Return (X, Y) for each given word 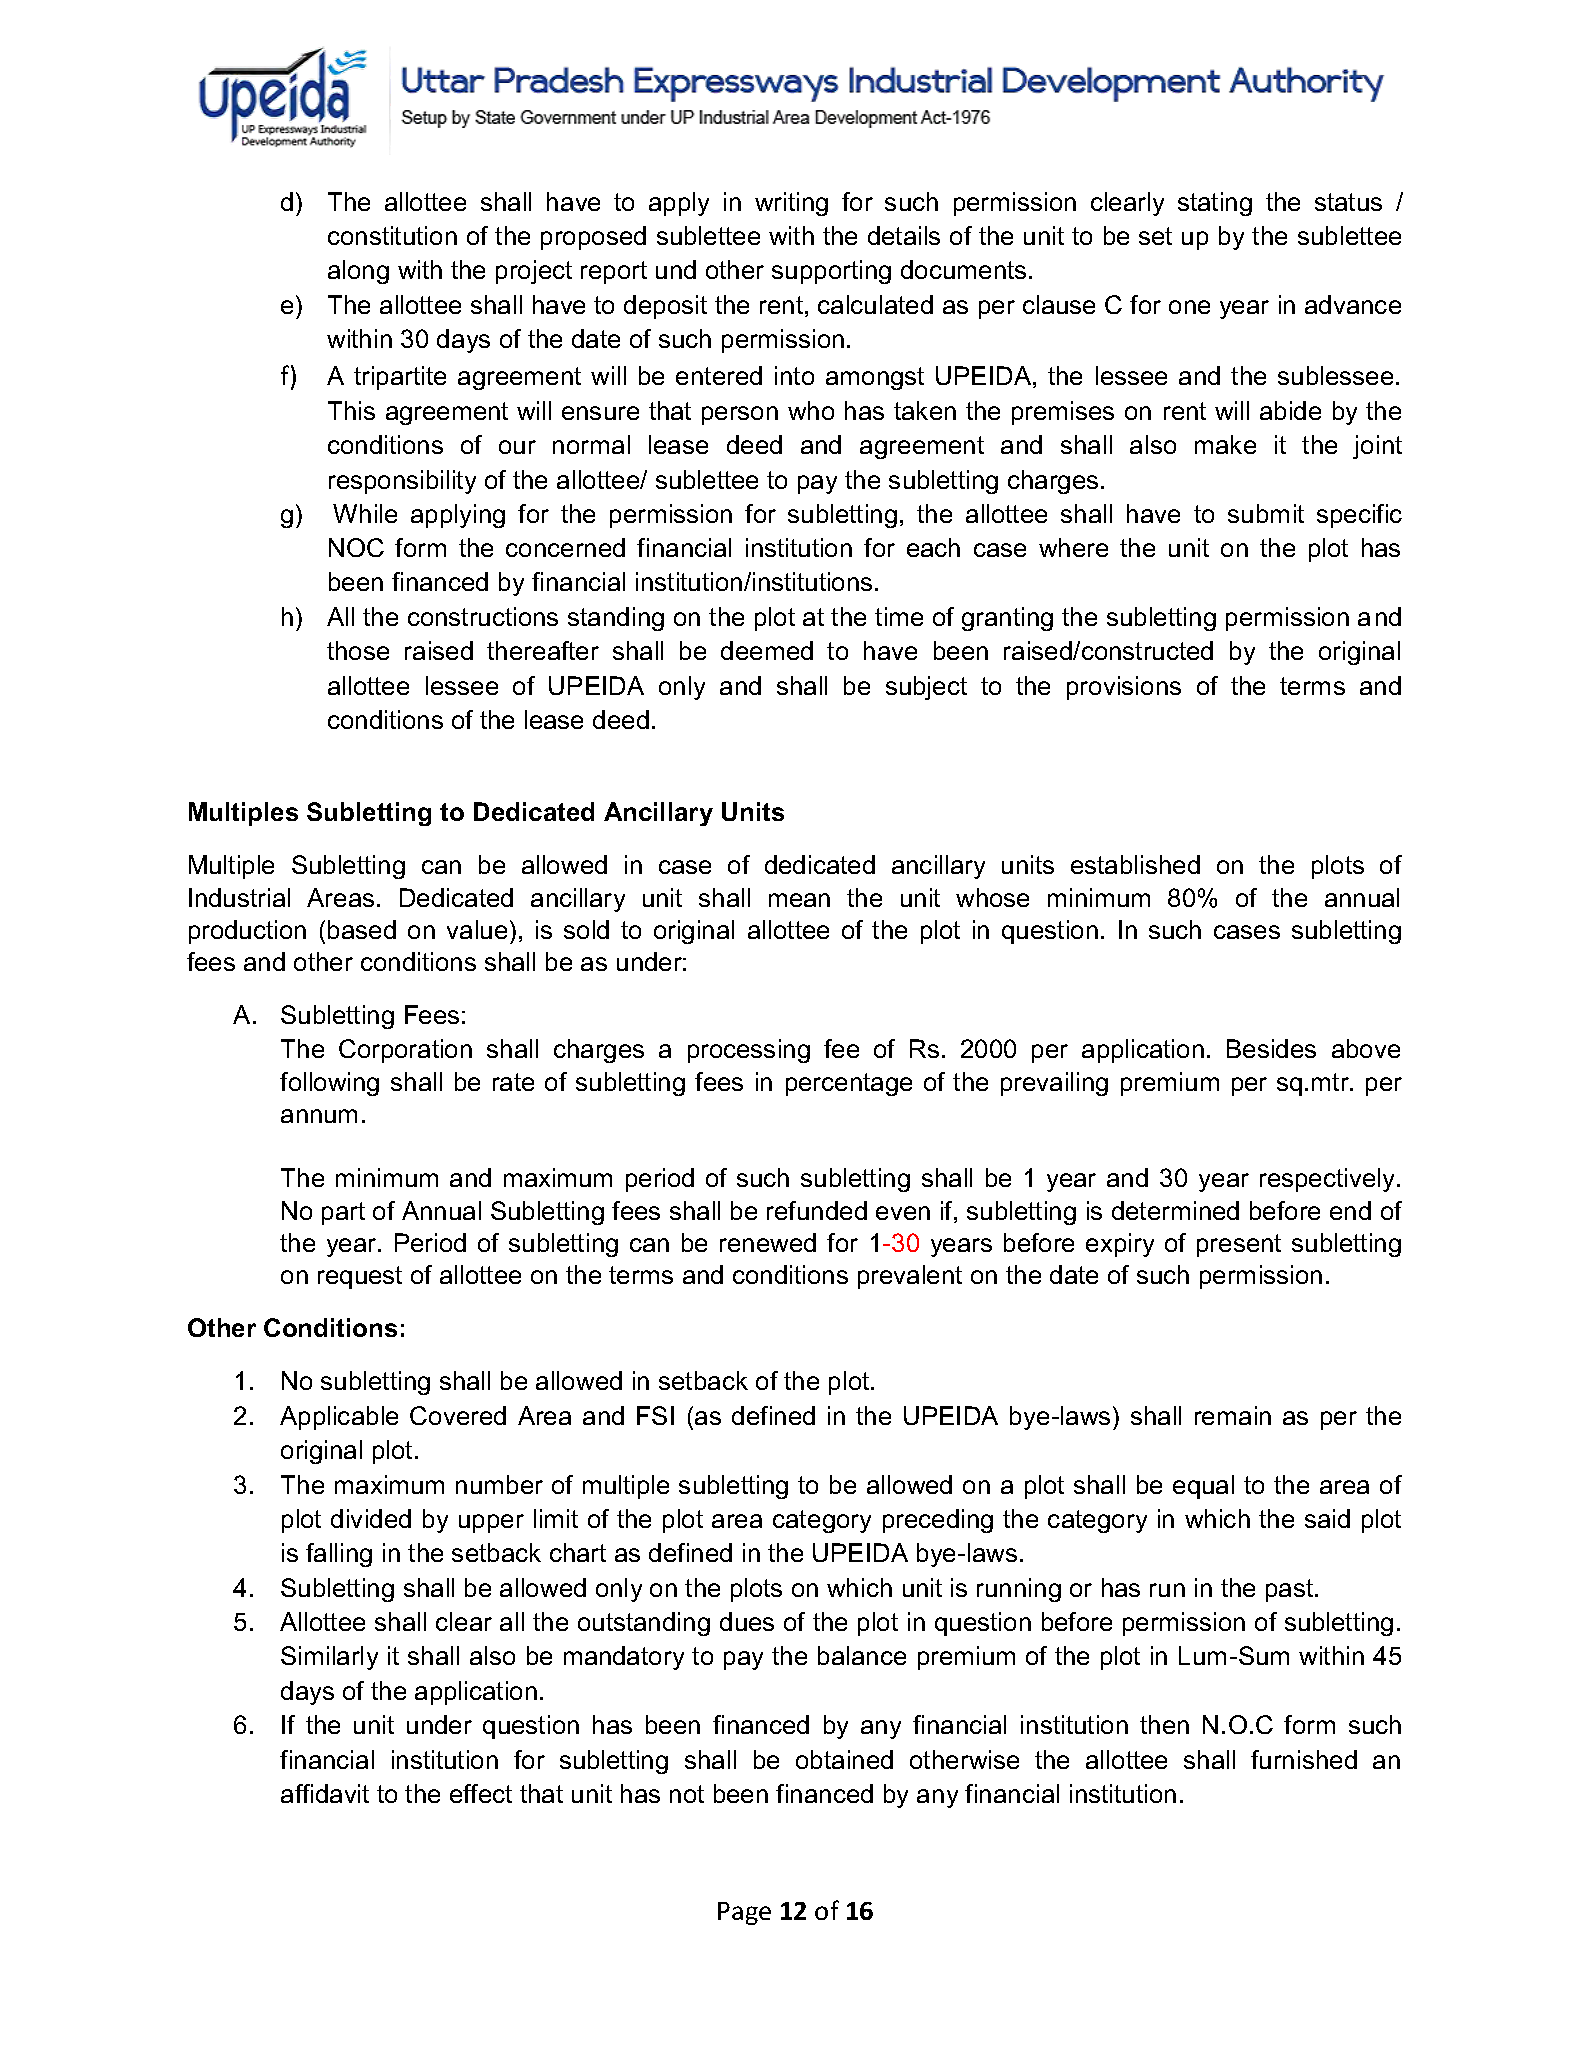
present (1239, 1245)
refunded (817, 1210)
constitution (392, 235)
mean (799, 900)
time (899, 616)
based (362, 929)
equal (1203, 1487)
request (360, 1277)
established (1135, 864)
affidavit (325, 1793)
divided (371, 1518)
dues (747, 1621)
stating (1215, 204)
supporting (831, 272)
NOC (356, 547)
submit (1266, 513)
